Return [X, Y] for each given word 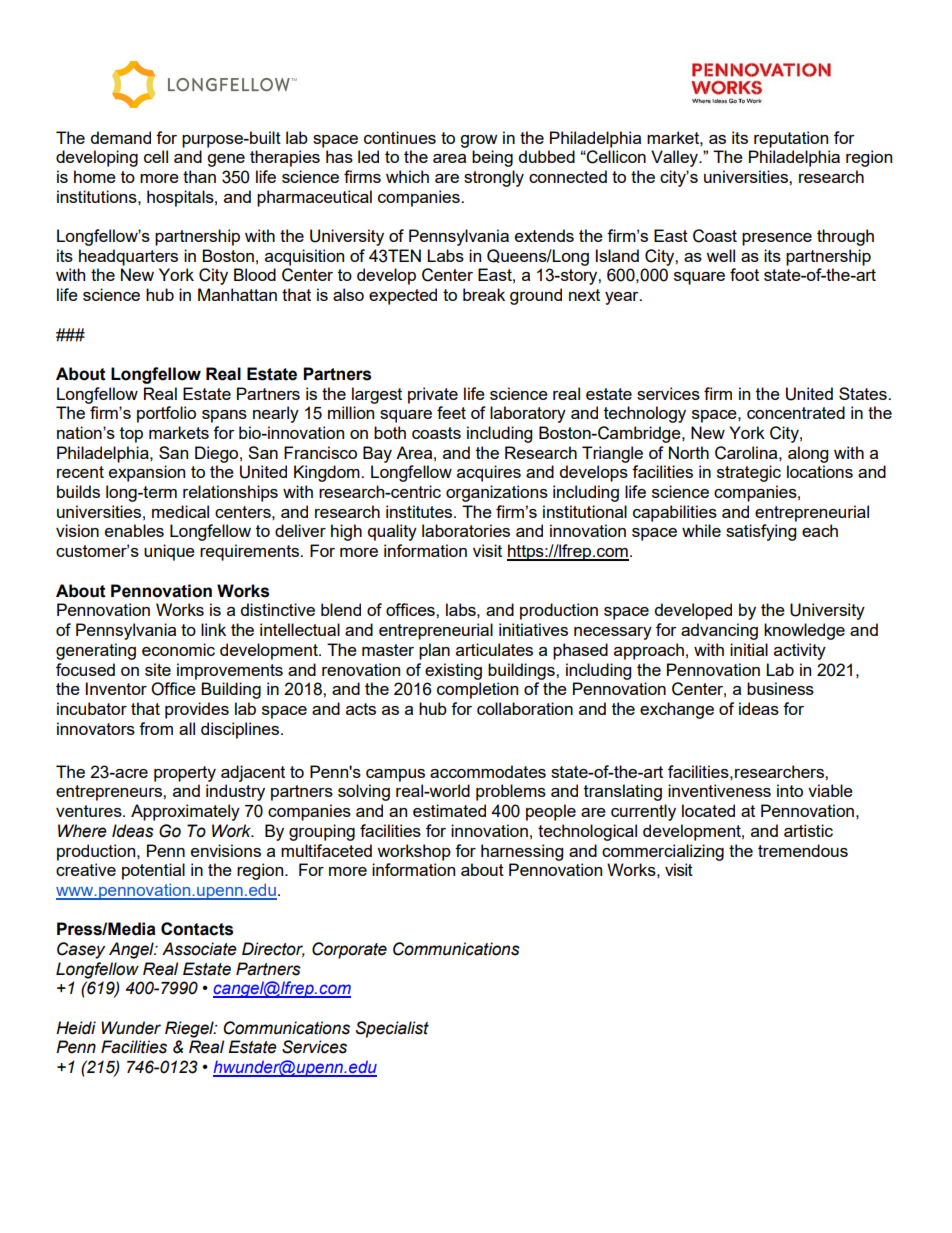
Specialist [392, 1029]
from [156, 728]
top [131, 435]
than [199, 176]
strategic [749, 473]
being [492, 158]
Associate [199, 949]
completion [477, 690]
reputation [791, 139]
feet [451, 412]
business [780, 688]
